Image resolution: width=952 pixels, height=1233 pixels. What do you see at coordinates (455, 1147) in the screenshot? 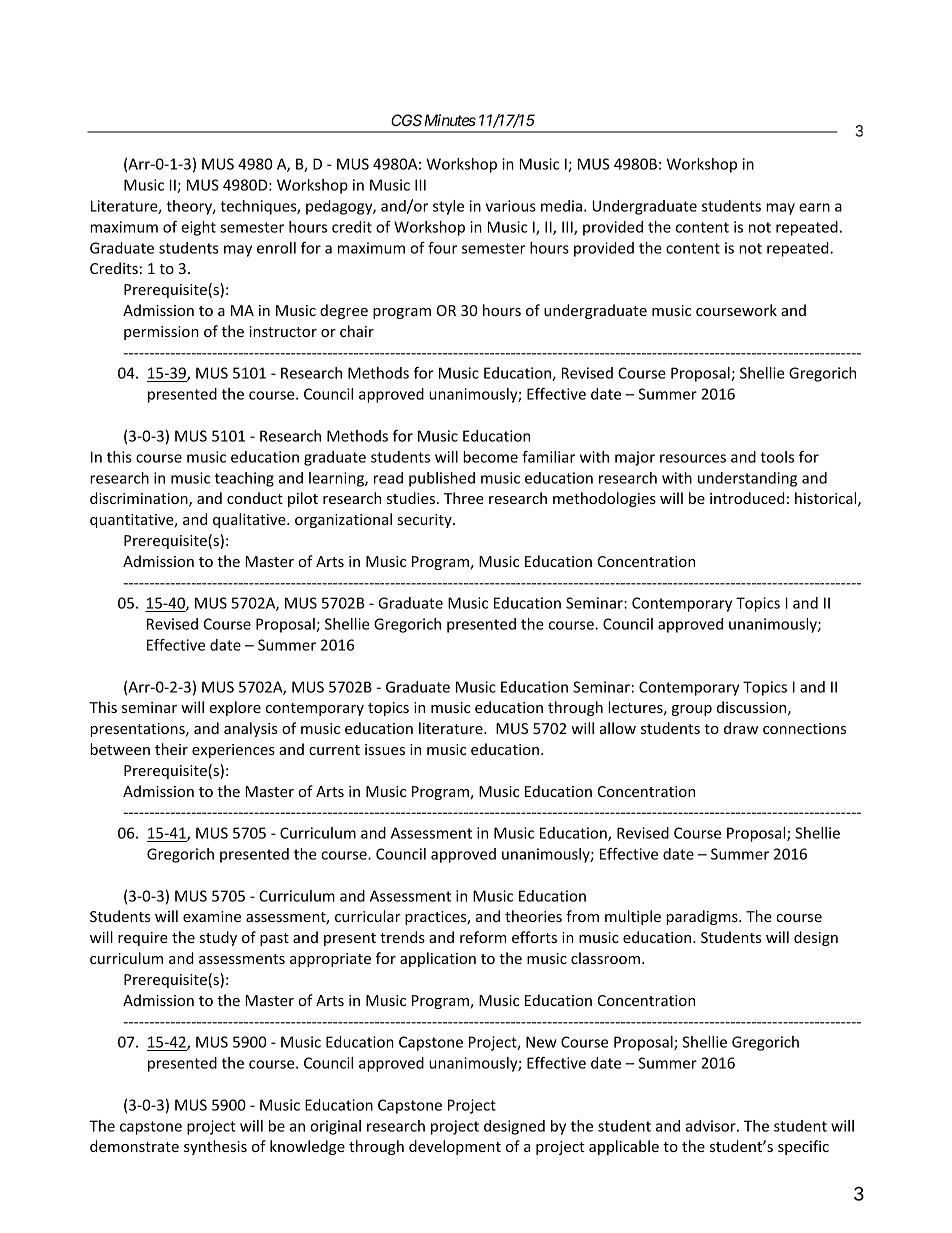
I see `development` at bounding box center [455, 1147].
